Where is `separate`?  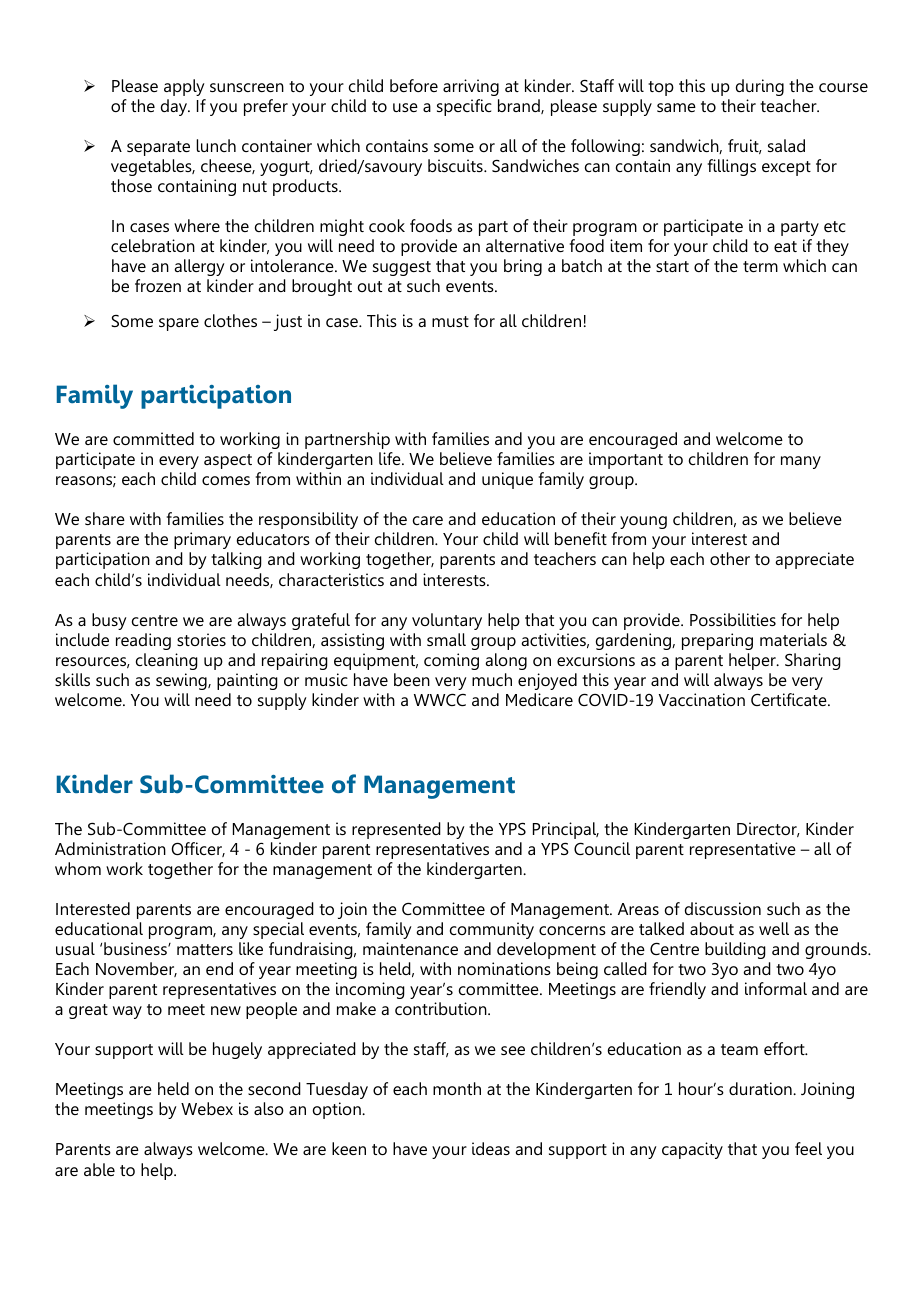 separate is located at coordinates (158, 148).
